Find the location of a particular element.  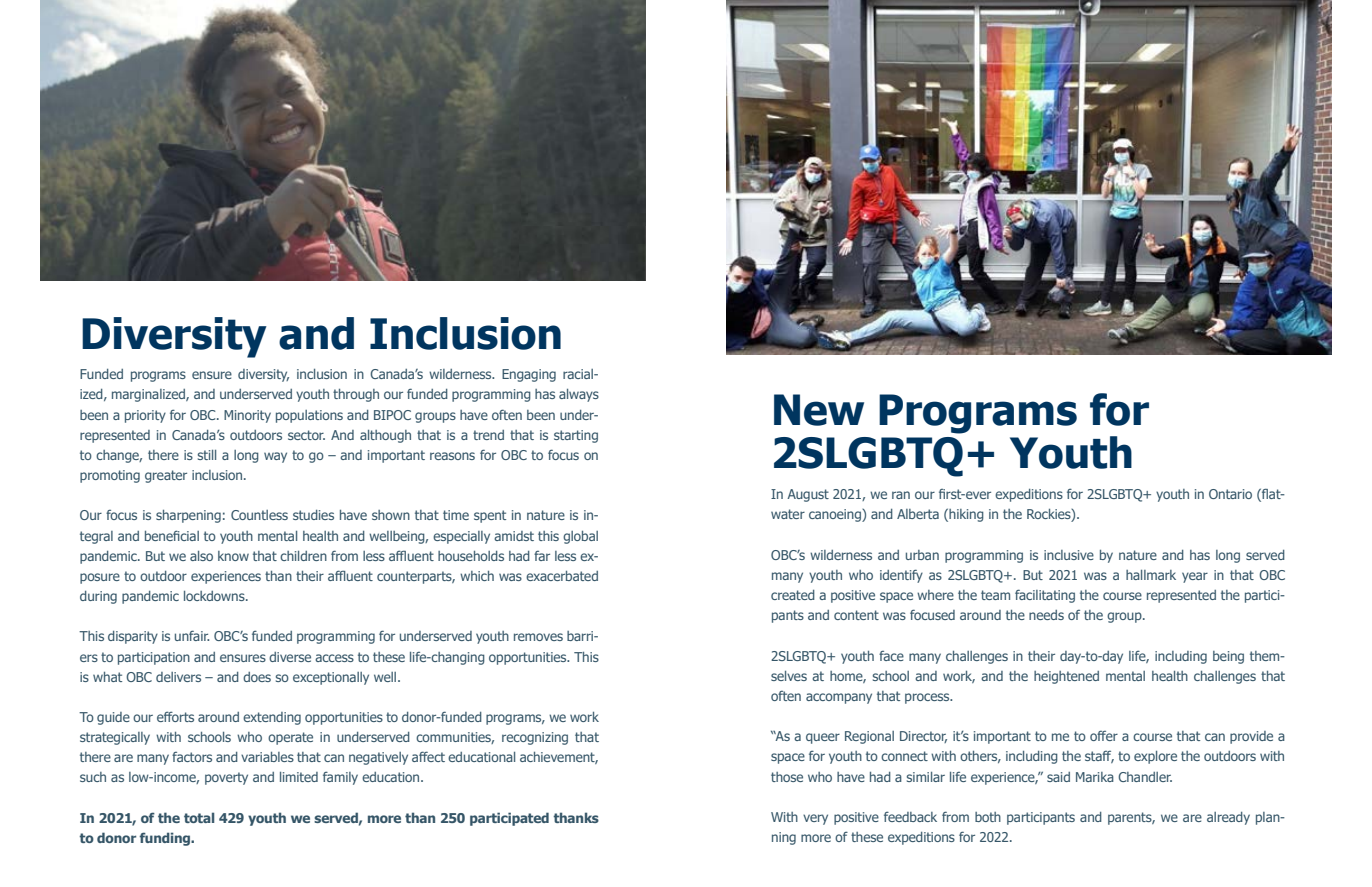

offer is located at coordinates (1104, 736).
